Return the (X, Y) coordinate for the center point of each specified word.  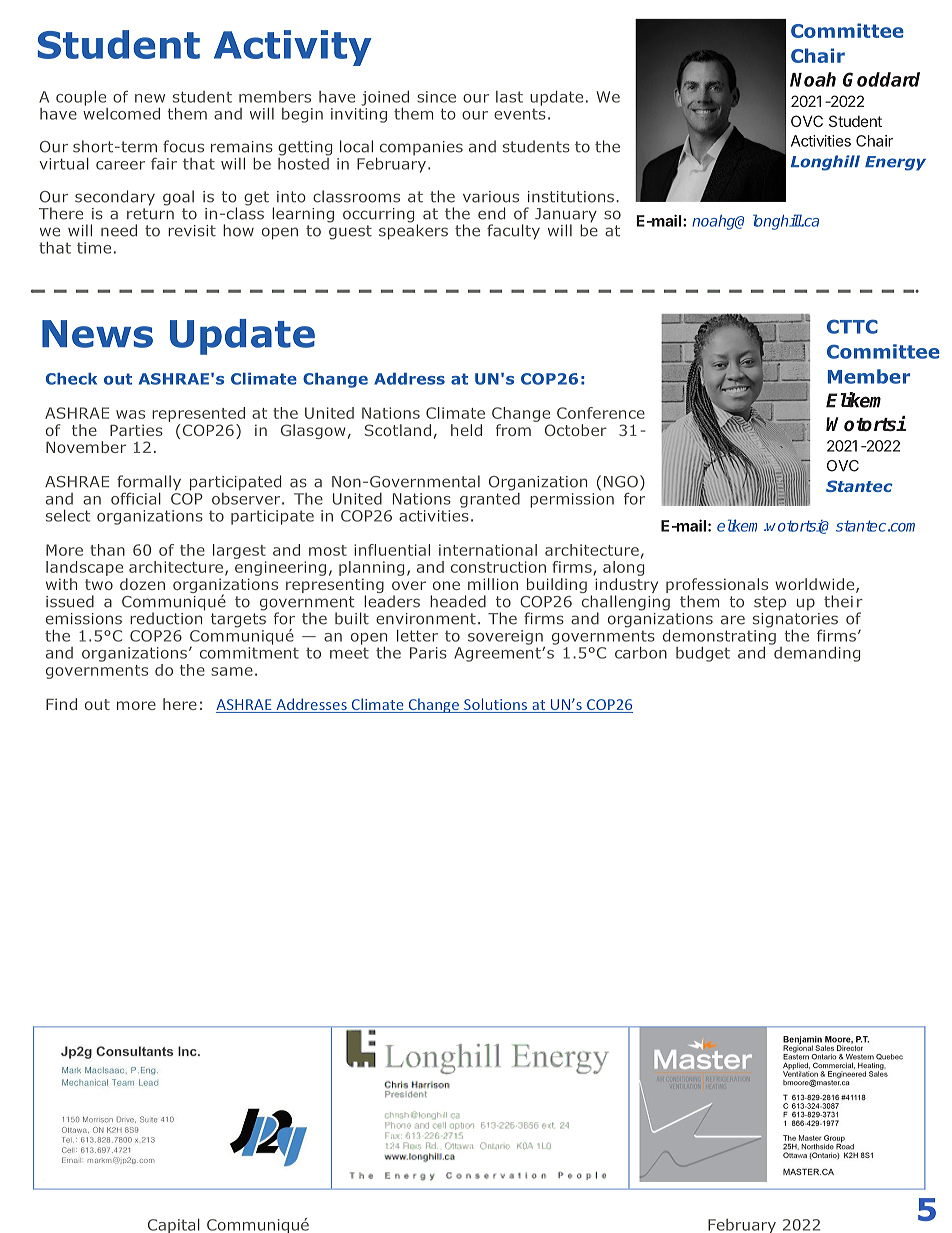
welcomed (121, 112)
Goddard (881, 79)
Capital (174, 1226)
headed (458, 601)
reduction (167, 617)
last (509, 97)
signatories (795, 620)
